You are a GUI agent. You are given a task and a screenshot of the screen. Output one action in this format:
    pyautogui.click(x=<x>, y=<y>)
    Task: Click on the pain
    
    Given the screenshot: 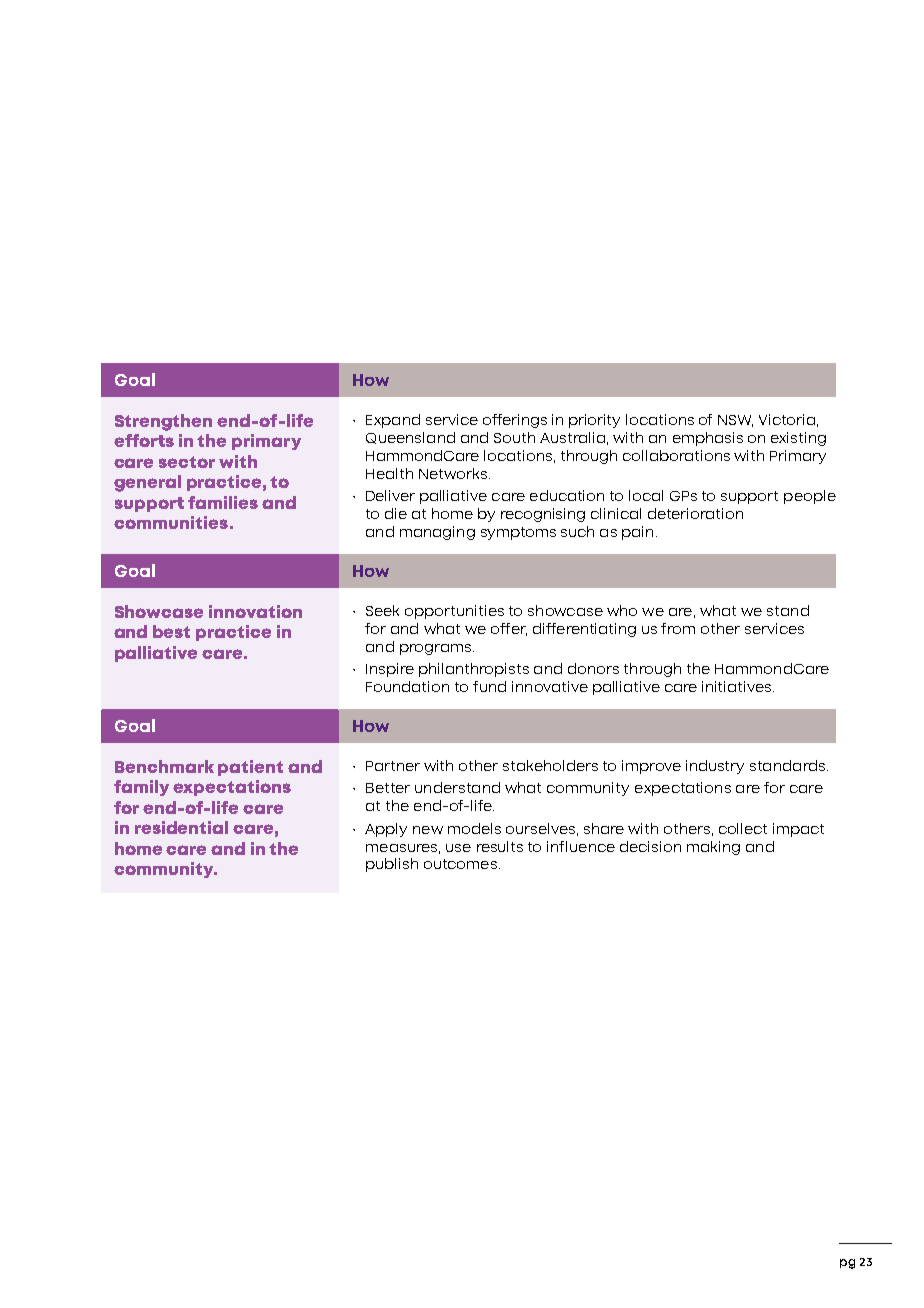 What is the action you would take?
    pyautogui.click(x=637, y=533)
